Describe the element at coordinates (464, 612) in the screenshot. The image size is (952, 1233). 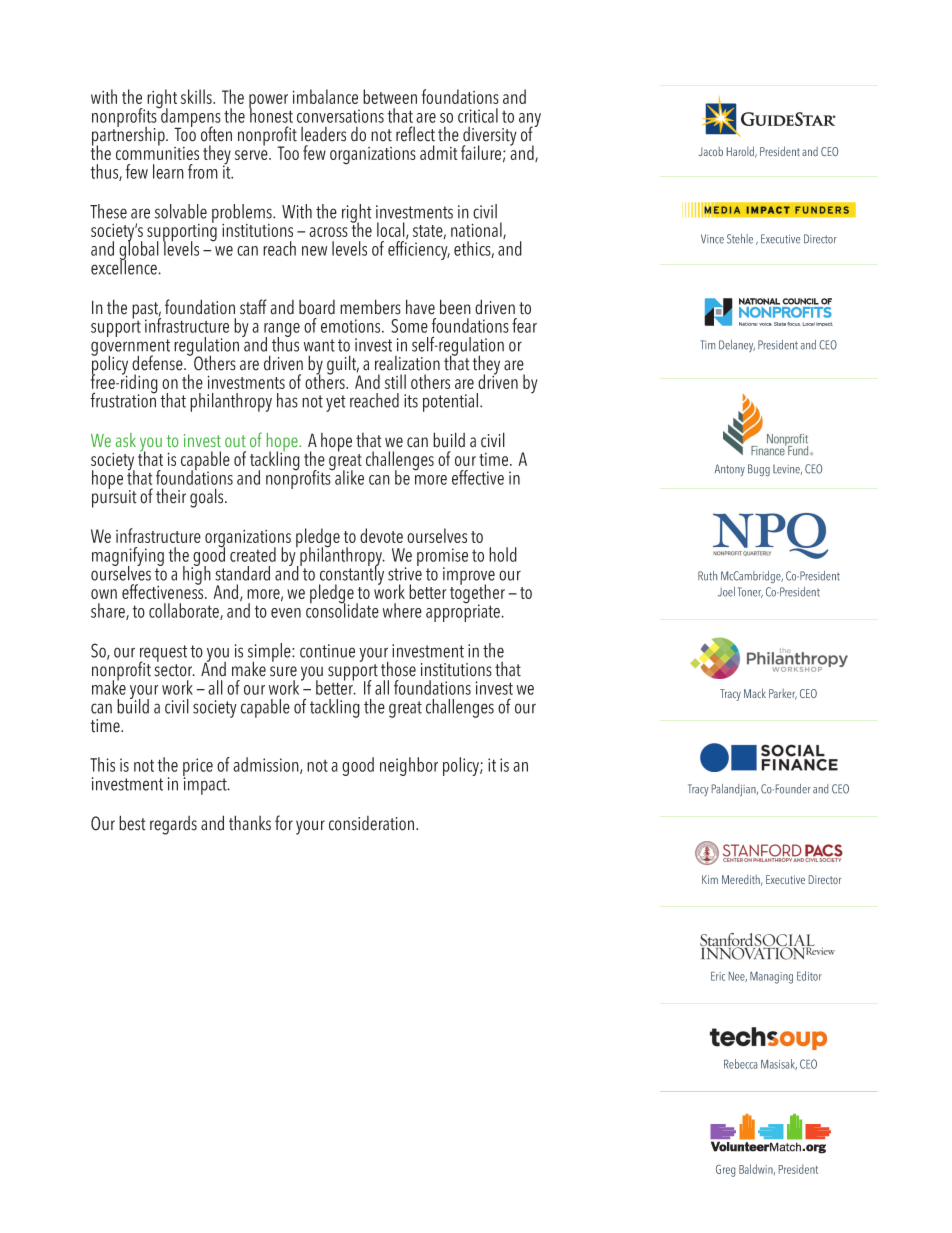
I see `appropriate` at that location.
